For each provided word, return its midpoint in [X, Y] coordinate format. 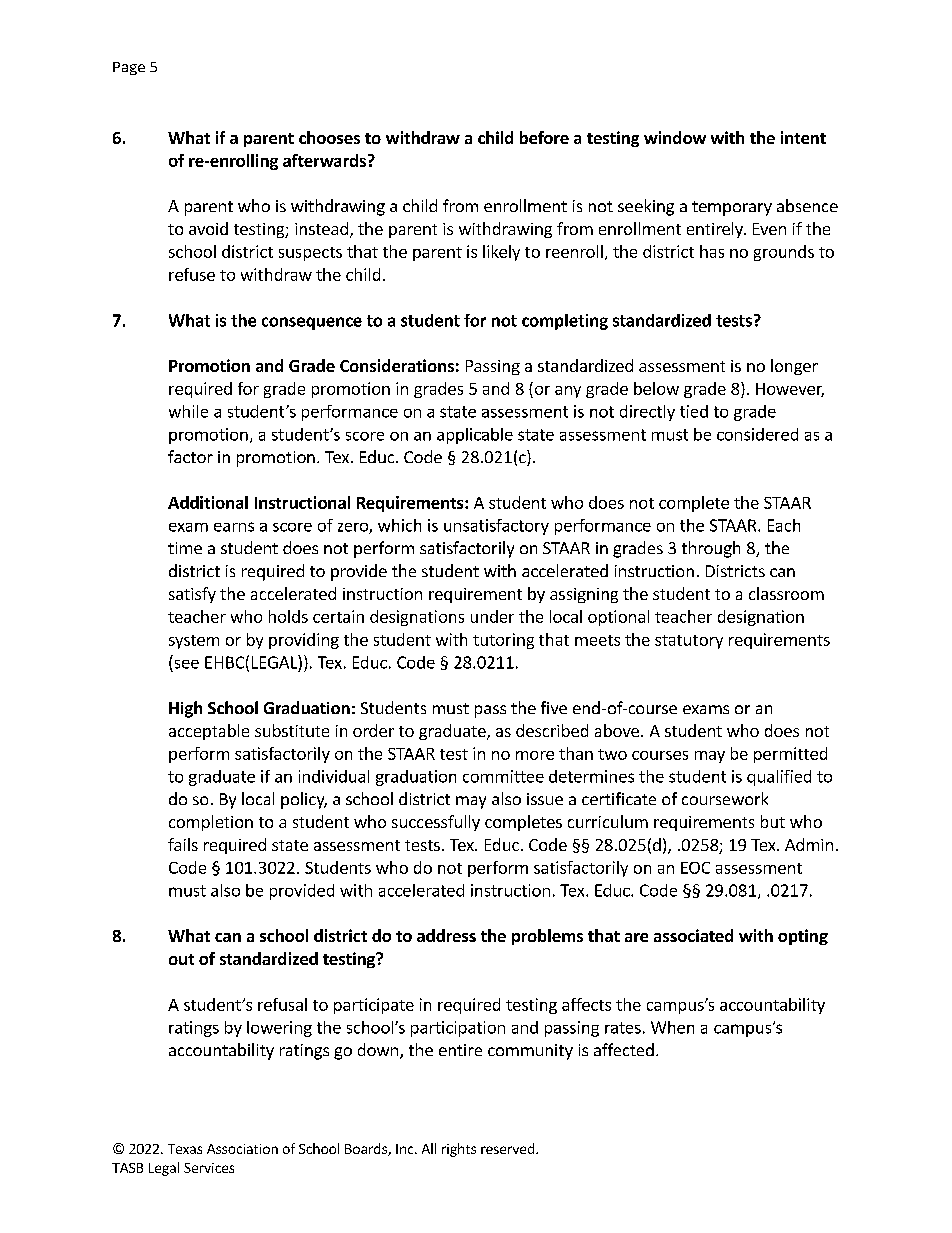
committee [503, 776]
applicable [475, 436]
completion [211, 823]
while [188, 411]
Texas [185, 1149]
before [544, 137]
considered [757, 434]
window [675, 137]
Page [129, 68]
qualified [779, 778]
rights [459, 1150]
